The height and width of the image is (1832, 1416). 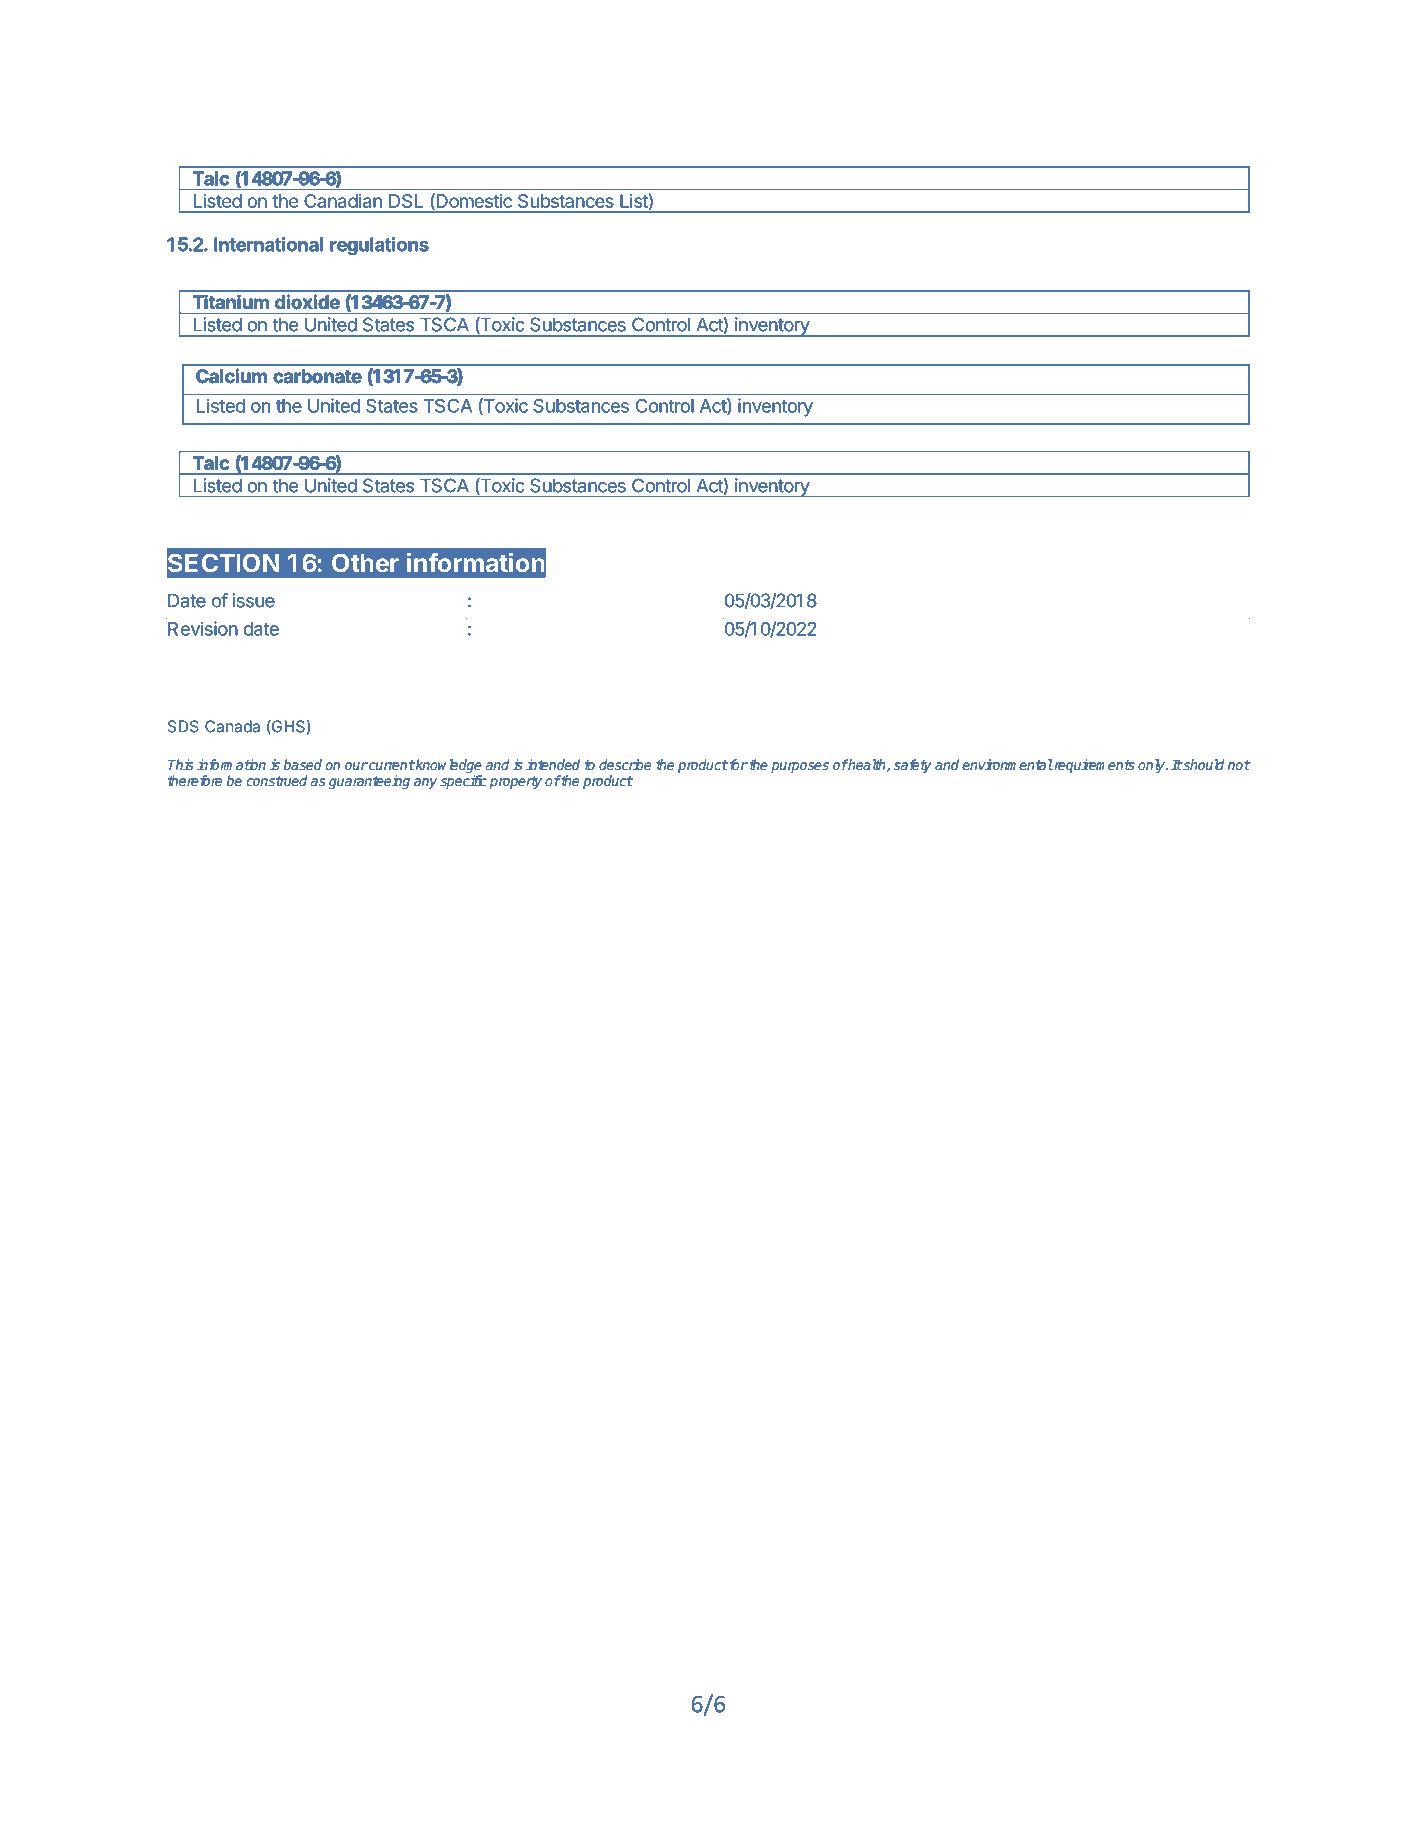 I want to click on carbonate, so click(x=318, y=376).
